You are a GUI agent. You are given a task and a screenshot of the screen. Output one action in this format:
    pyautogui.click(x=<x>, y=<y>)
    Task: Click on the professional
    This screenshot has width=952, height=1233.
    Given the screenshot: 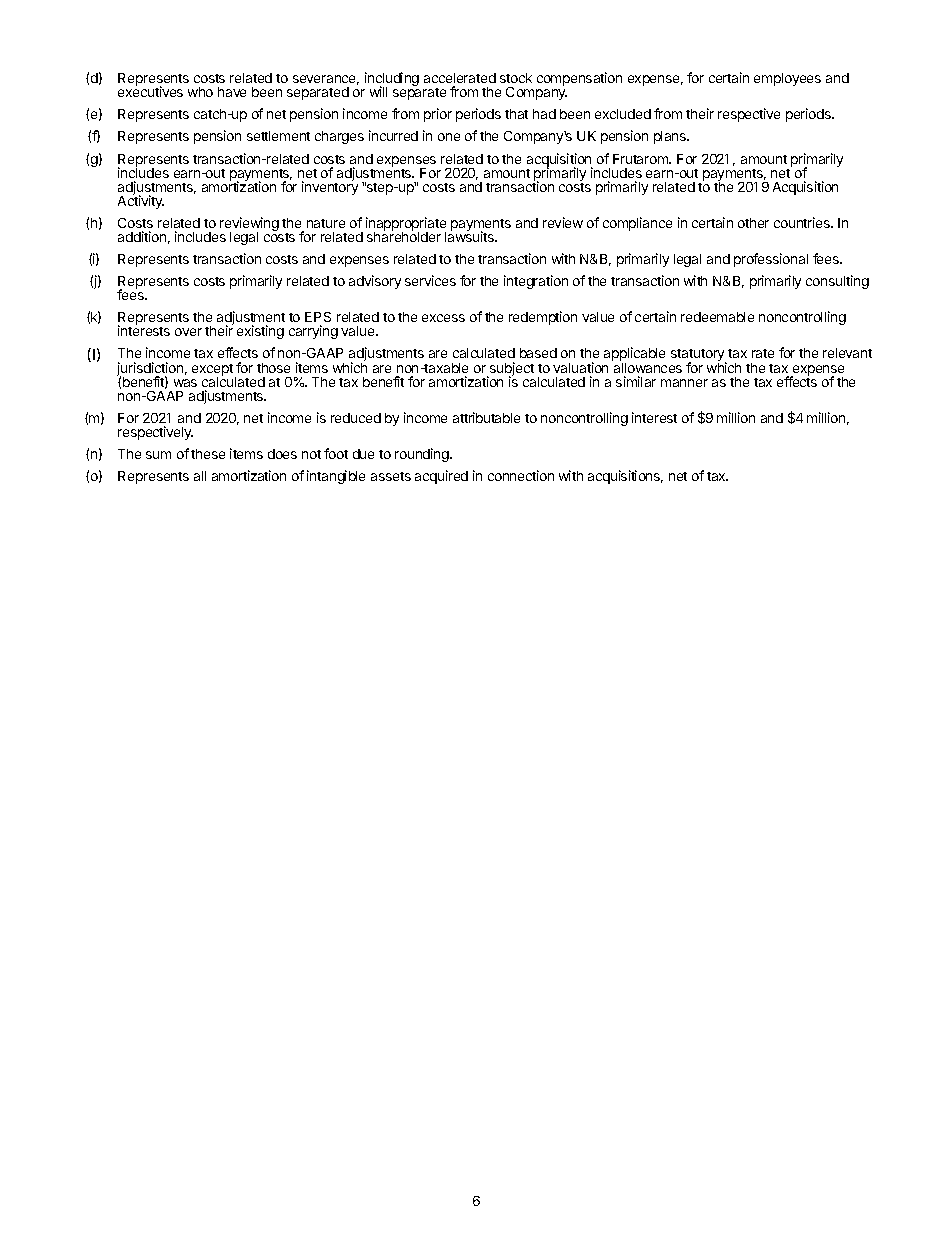 What is the action you would take?
    pyautogui.click(x=771, y=260)
